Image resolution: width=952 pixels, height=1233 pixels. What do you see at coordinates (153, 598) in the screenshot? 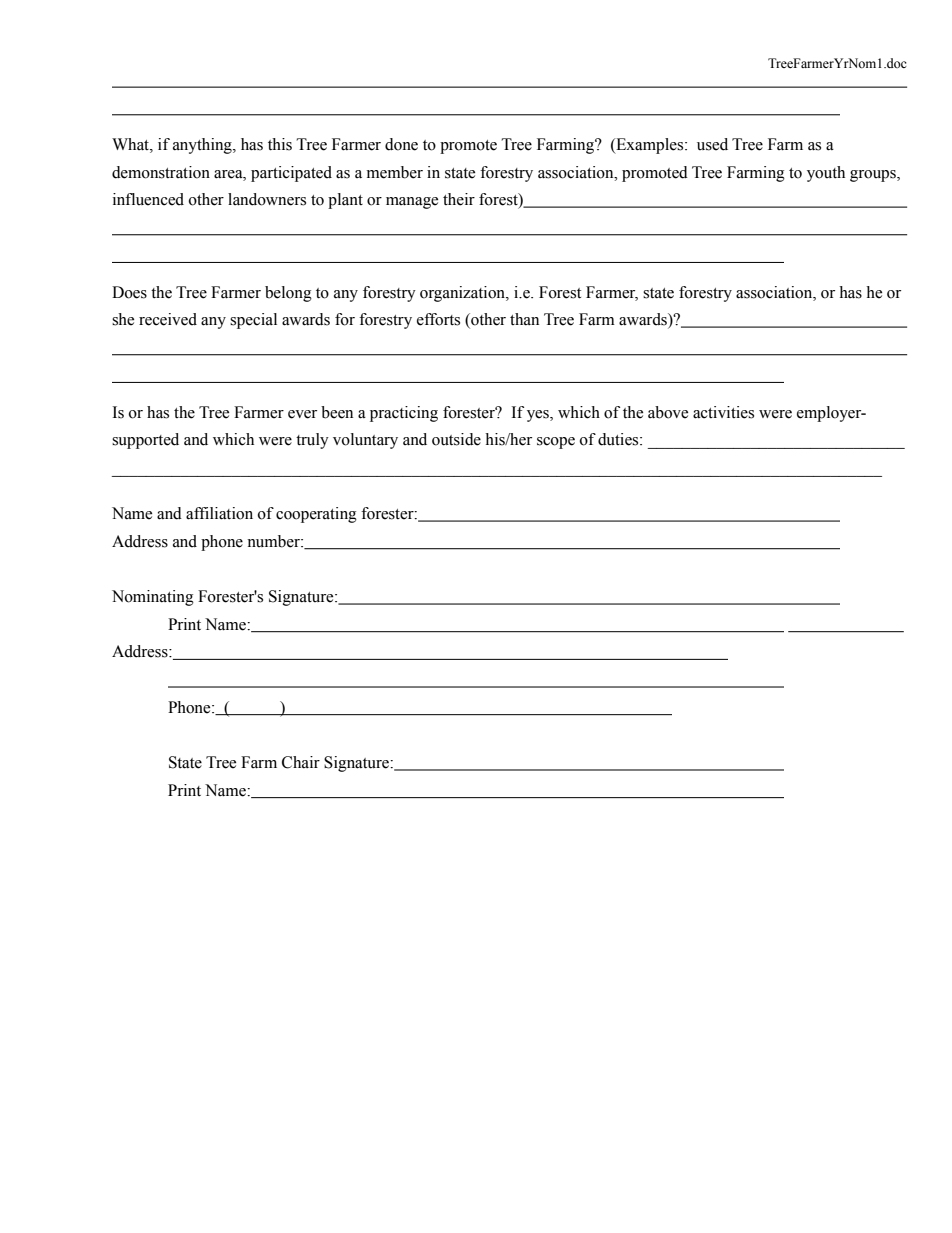
I see `Nominating` at bounding box center [153, 598].
